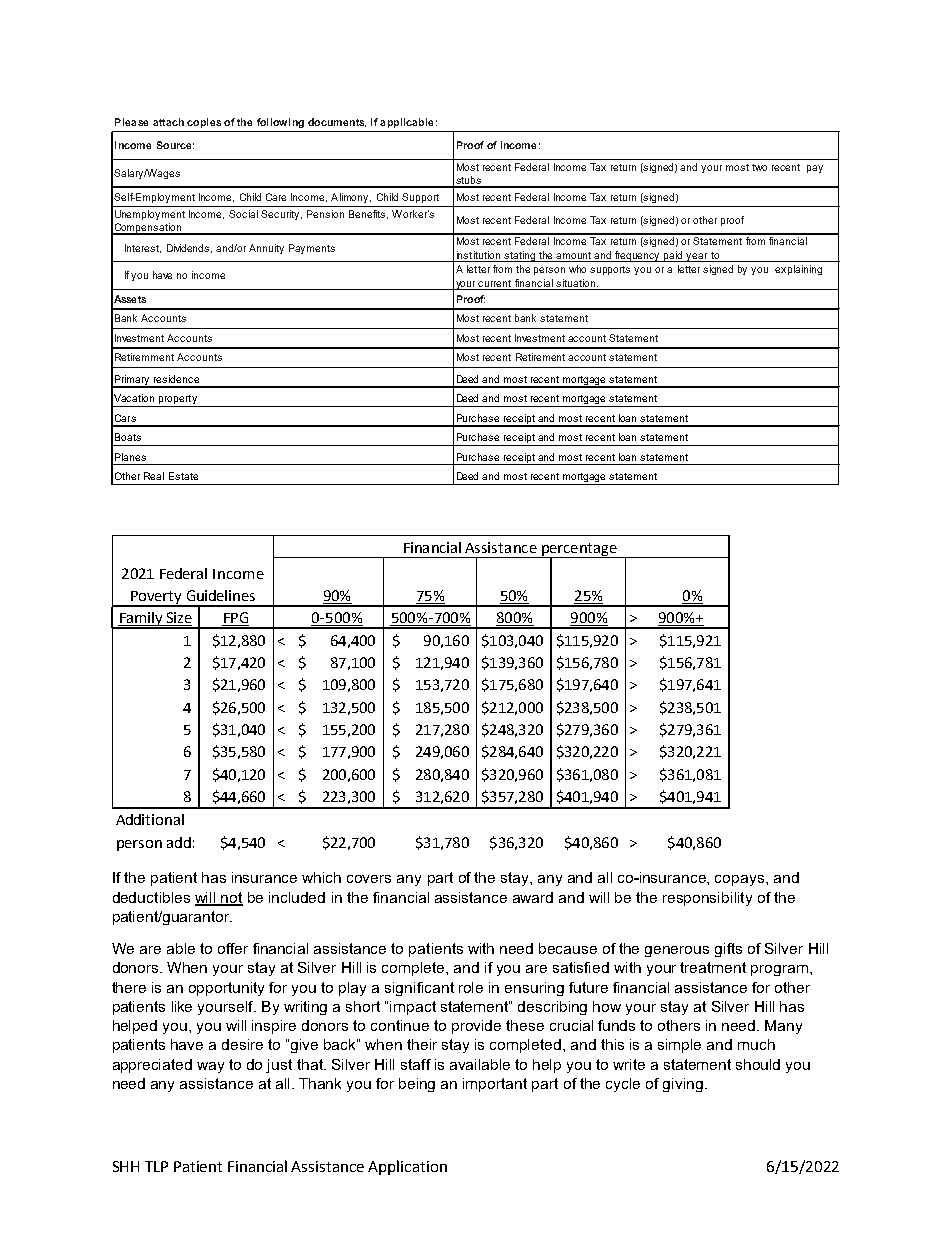 This image has height=1233, width=952. What do you see at coordinates (728, 950) in the image?
I see `gifts` at bounding box center [728, 950].
